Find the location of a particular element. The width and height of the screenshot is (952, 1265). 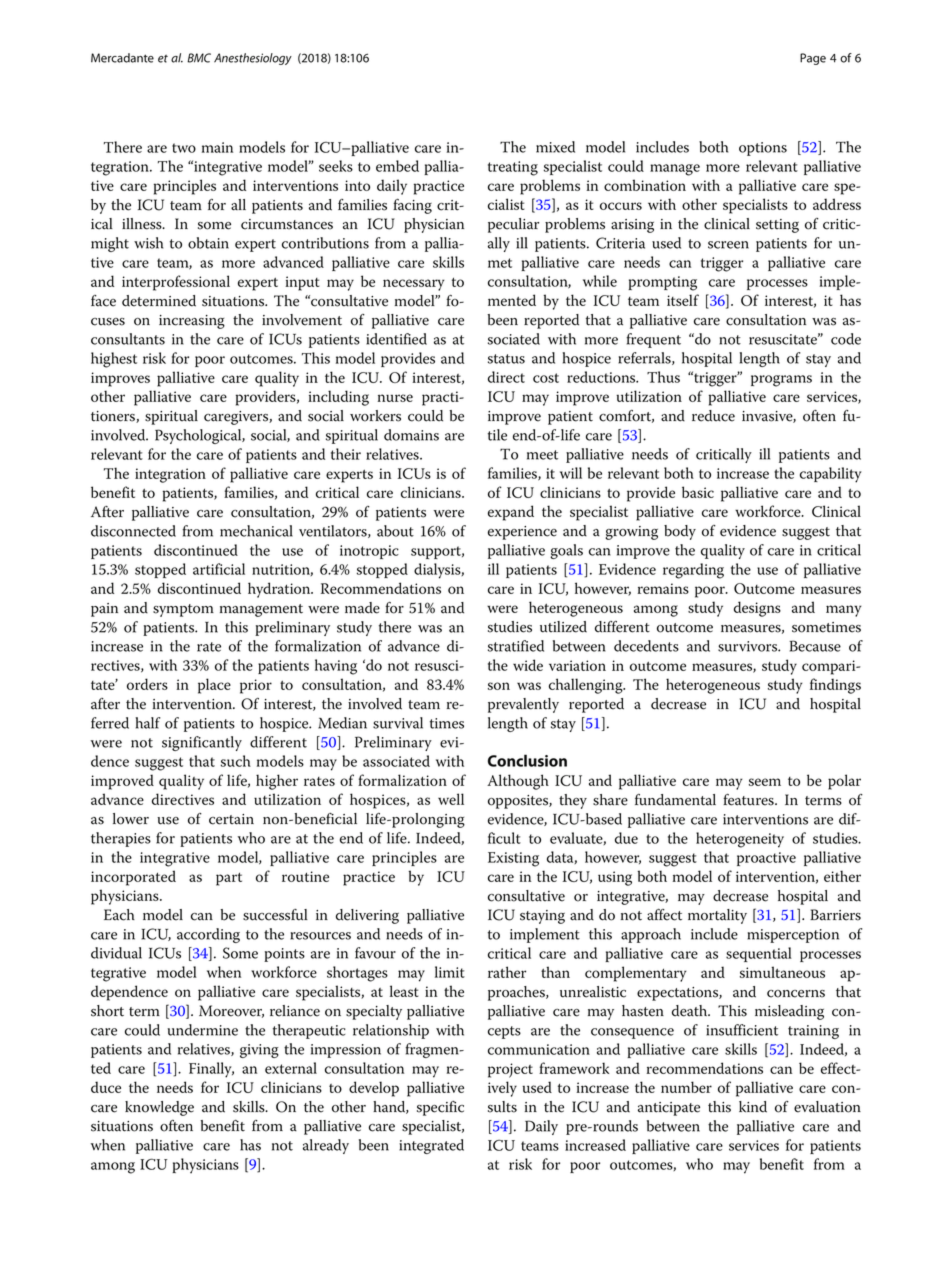

heterogeneity is located at coordinates (740, 840).
